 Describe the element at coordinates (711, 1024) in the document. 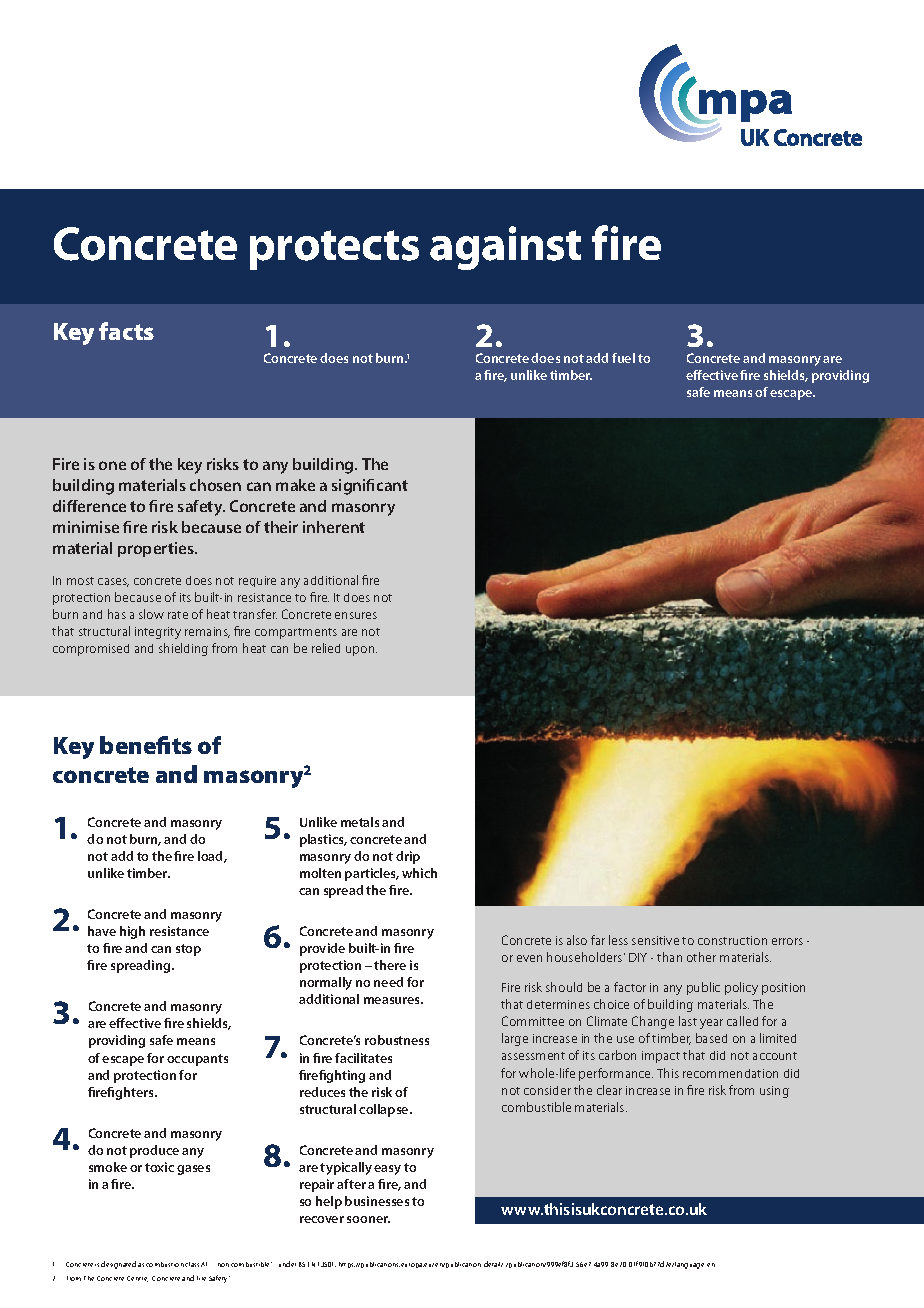

I see `year` at that location.
